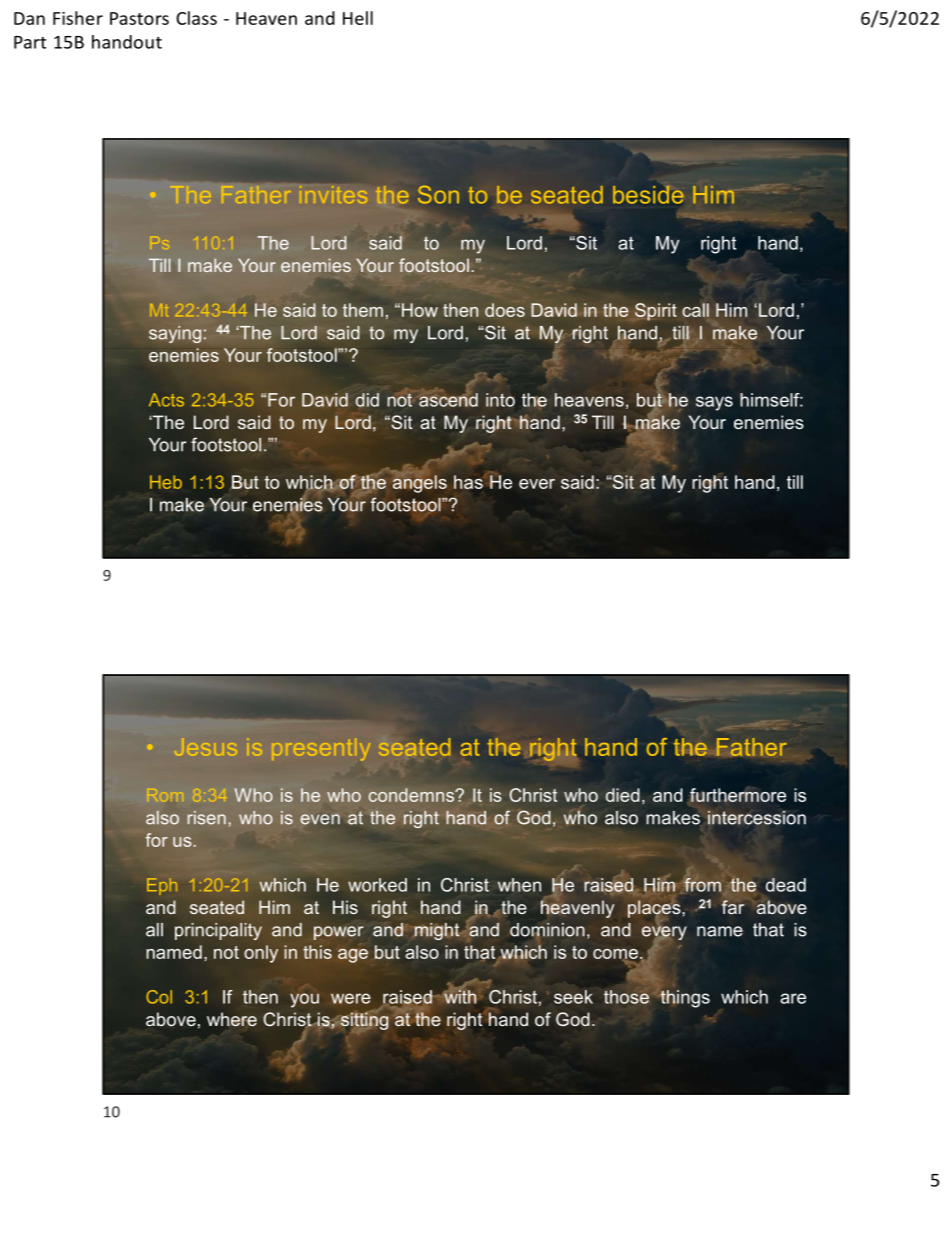  I want to click on Heb, so click(166, 482).
